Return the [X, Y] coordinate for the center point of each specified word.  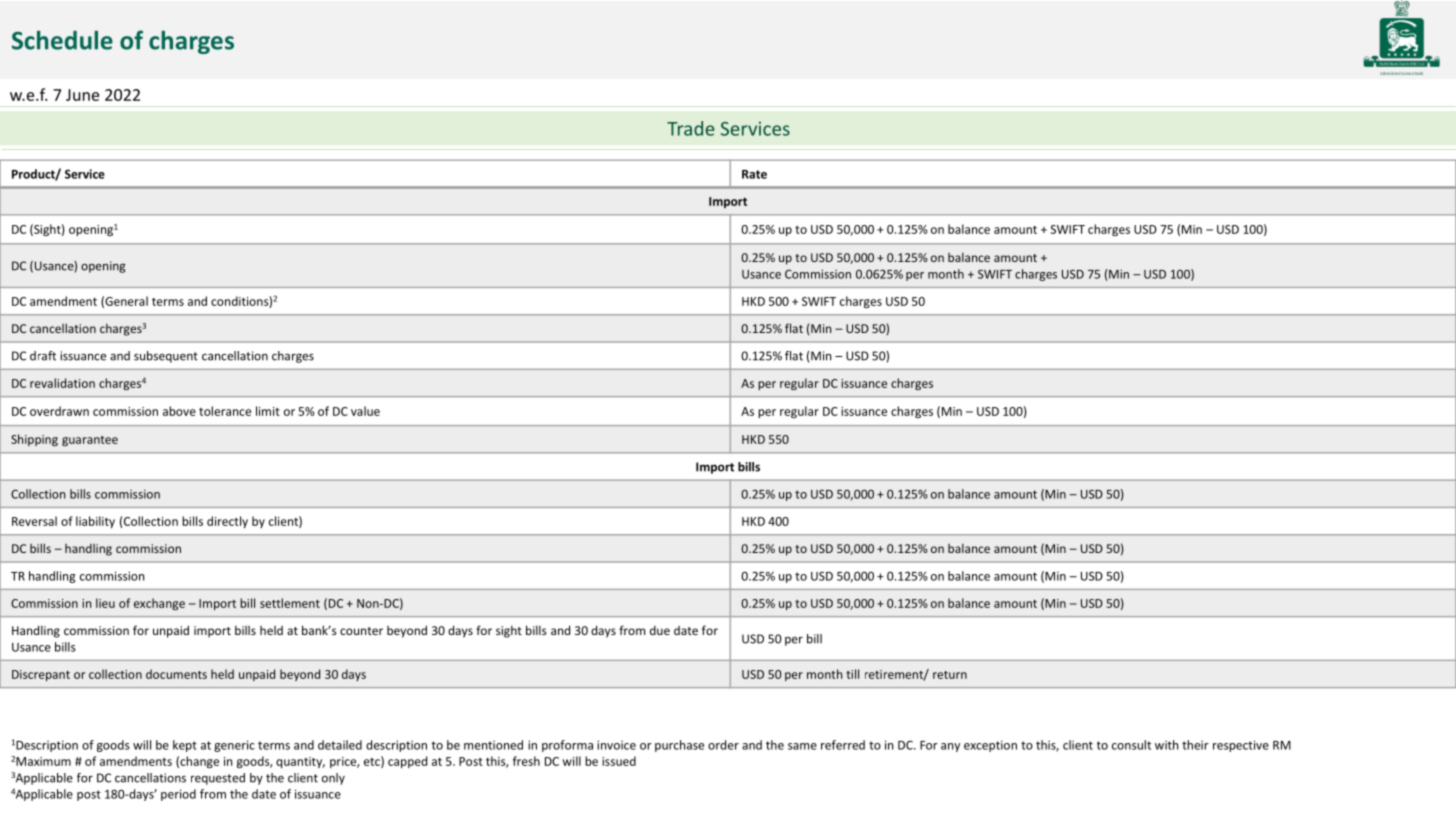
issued [619, 761]
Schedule [62, 40]
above [179, 411]
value [365, 411]
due [660, 630]
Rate [754, 174]
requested [218, 779]
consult [1131, 745]
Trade [691, 128]
